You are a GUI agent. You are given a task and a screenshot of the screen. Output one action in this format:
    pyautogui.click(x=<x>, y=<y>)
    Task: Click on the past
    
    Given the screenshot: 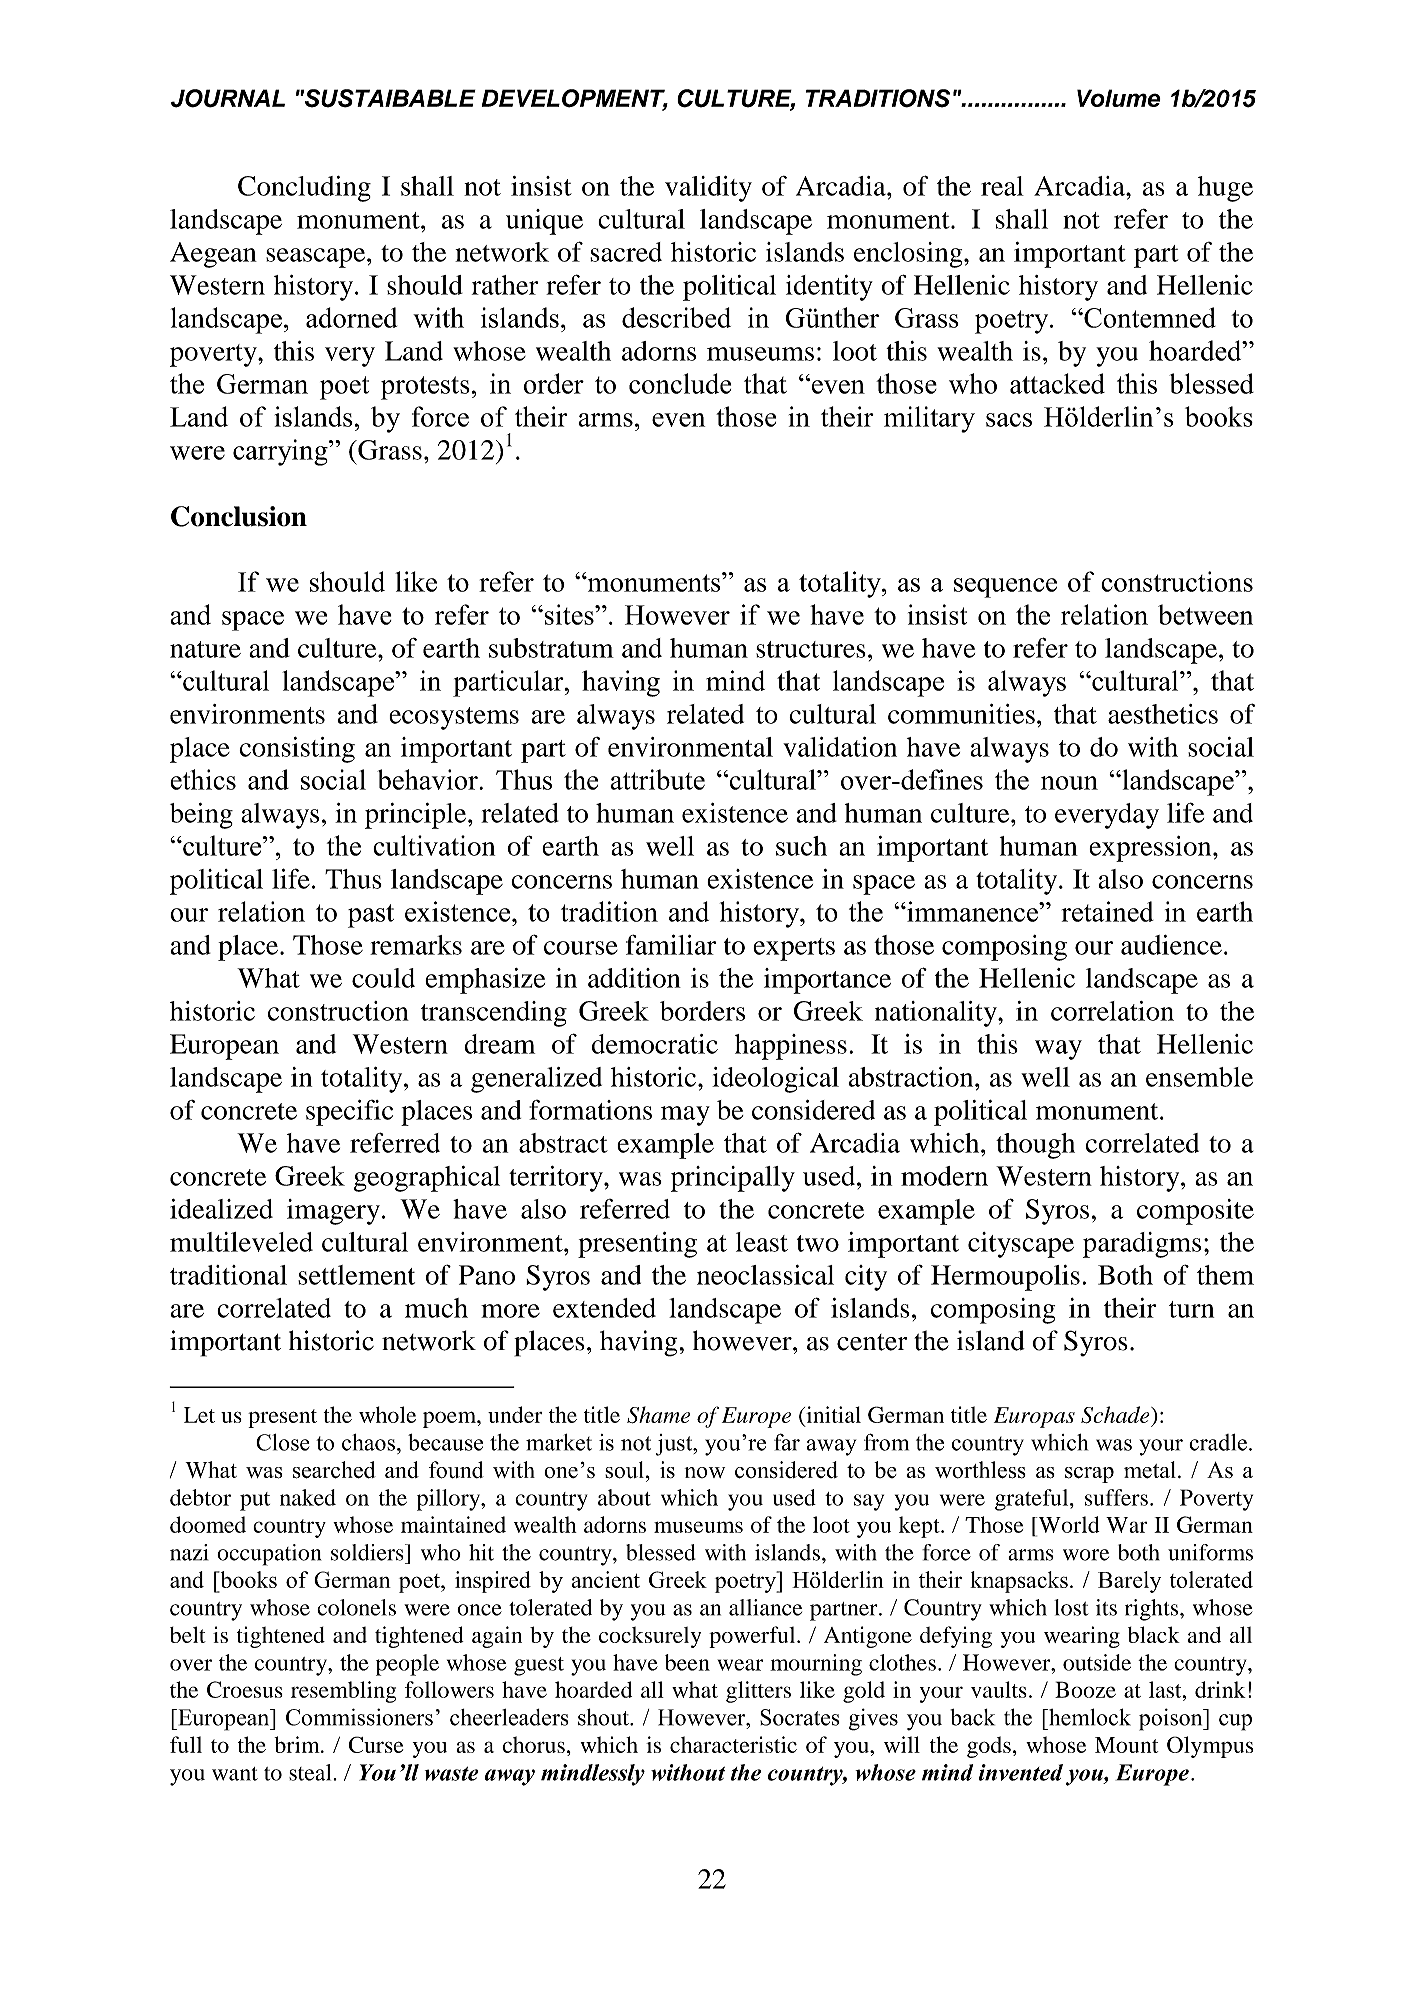 What is the action you would take?
    pyautogui.click(x=371, y=916)
